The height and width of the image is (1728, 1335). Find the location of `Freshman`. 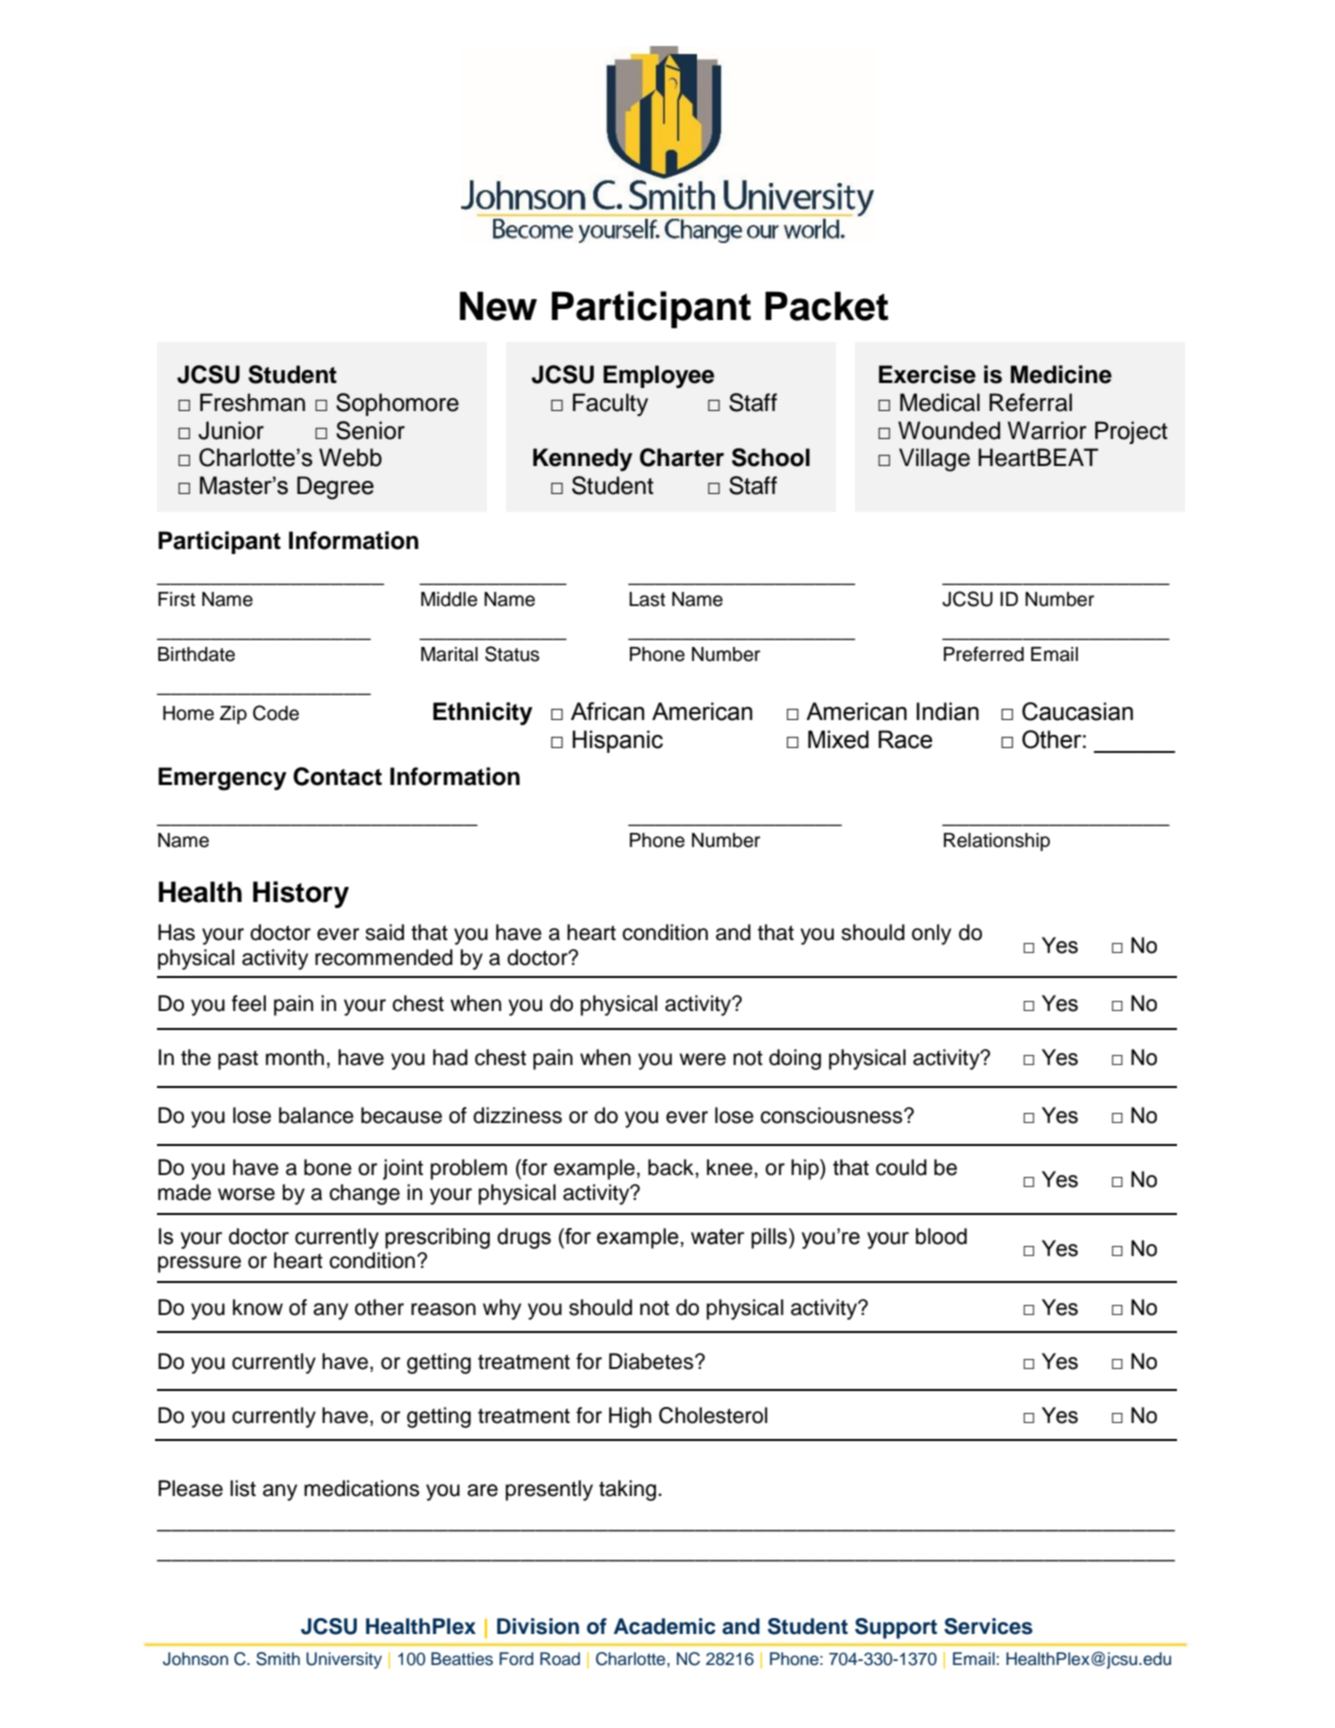

Freshman is located at coordinates (252, 402).
